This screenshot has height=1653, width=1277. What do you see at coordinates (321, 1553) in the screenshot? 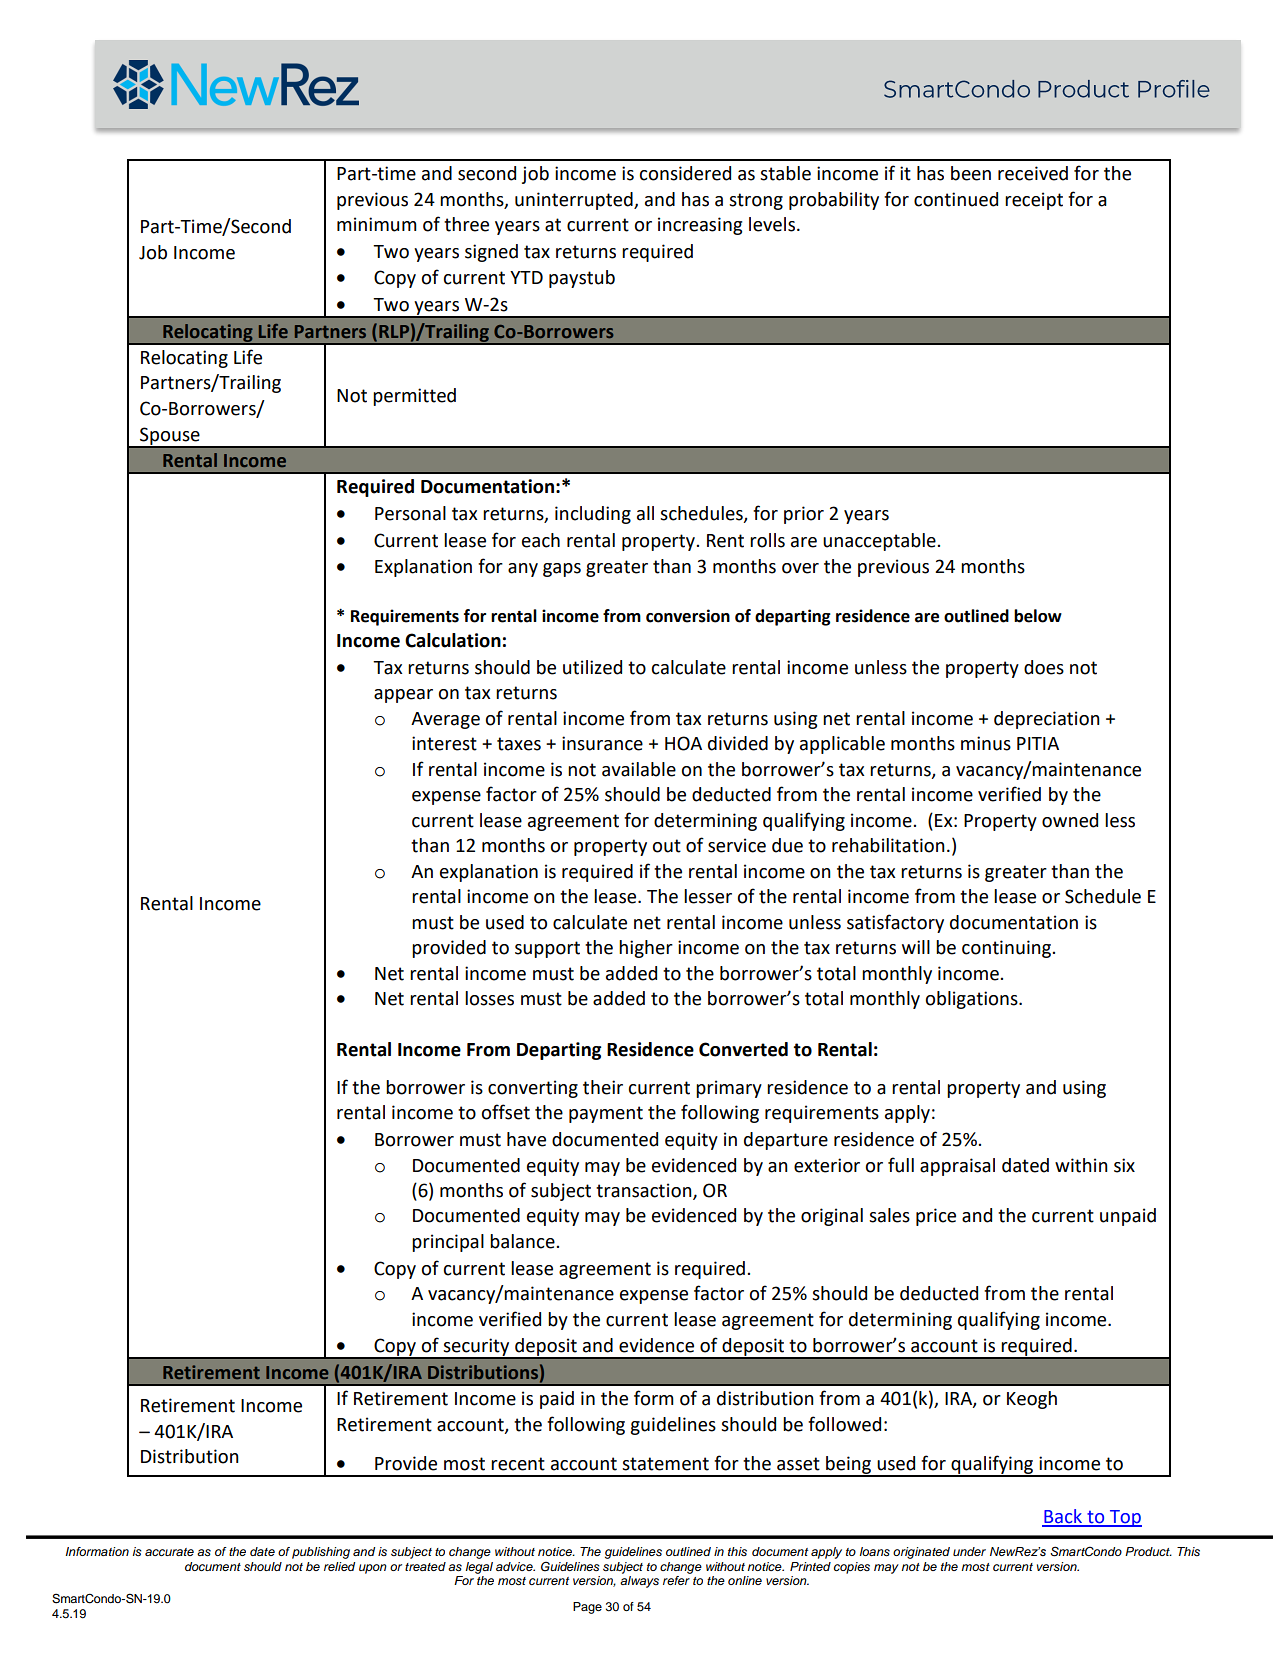
I see `publishing` at bounding box center [321, 1553].
